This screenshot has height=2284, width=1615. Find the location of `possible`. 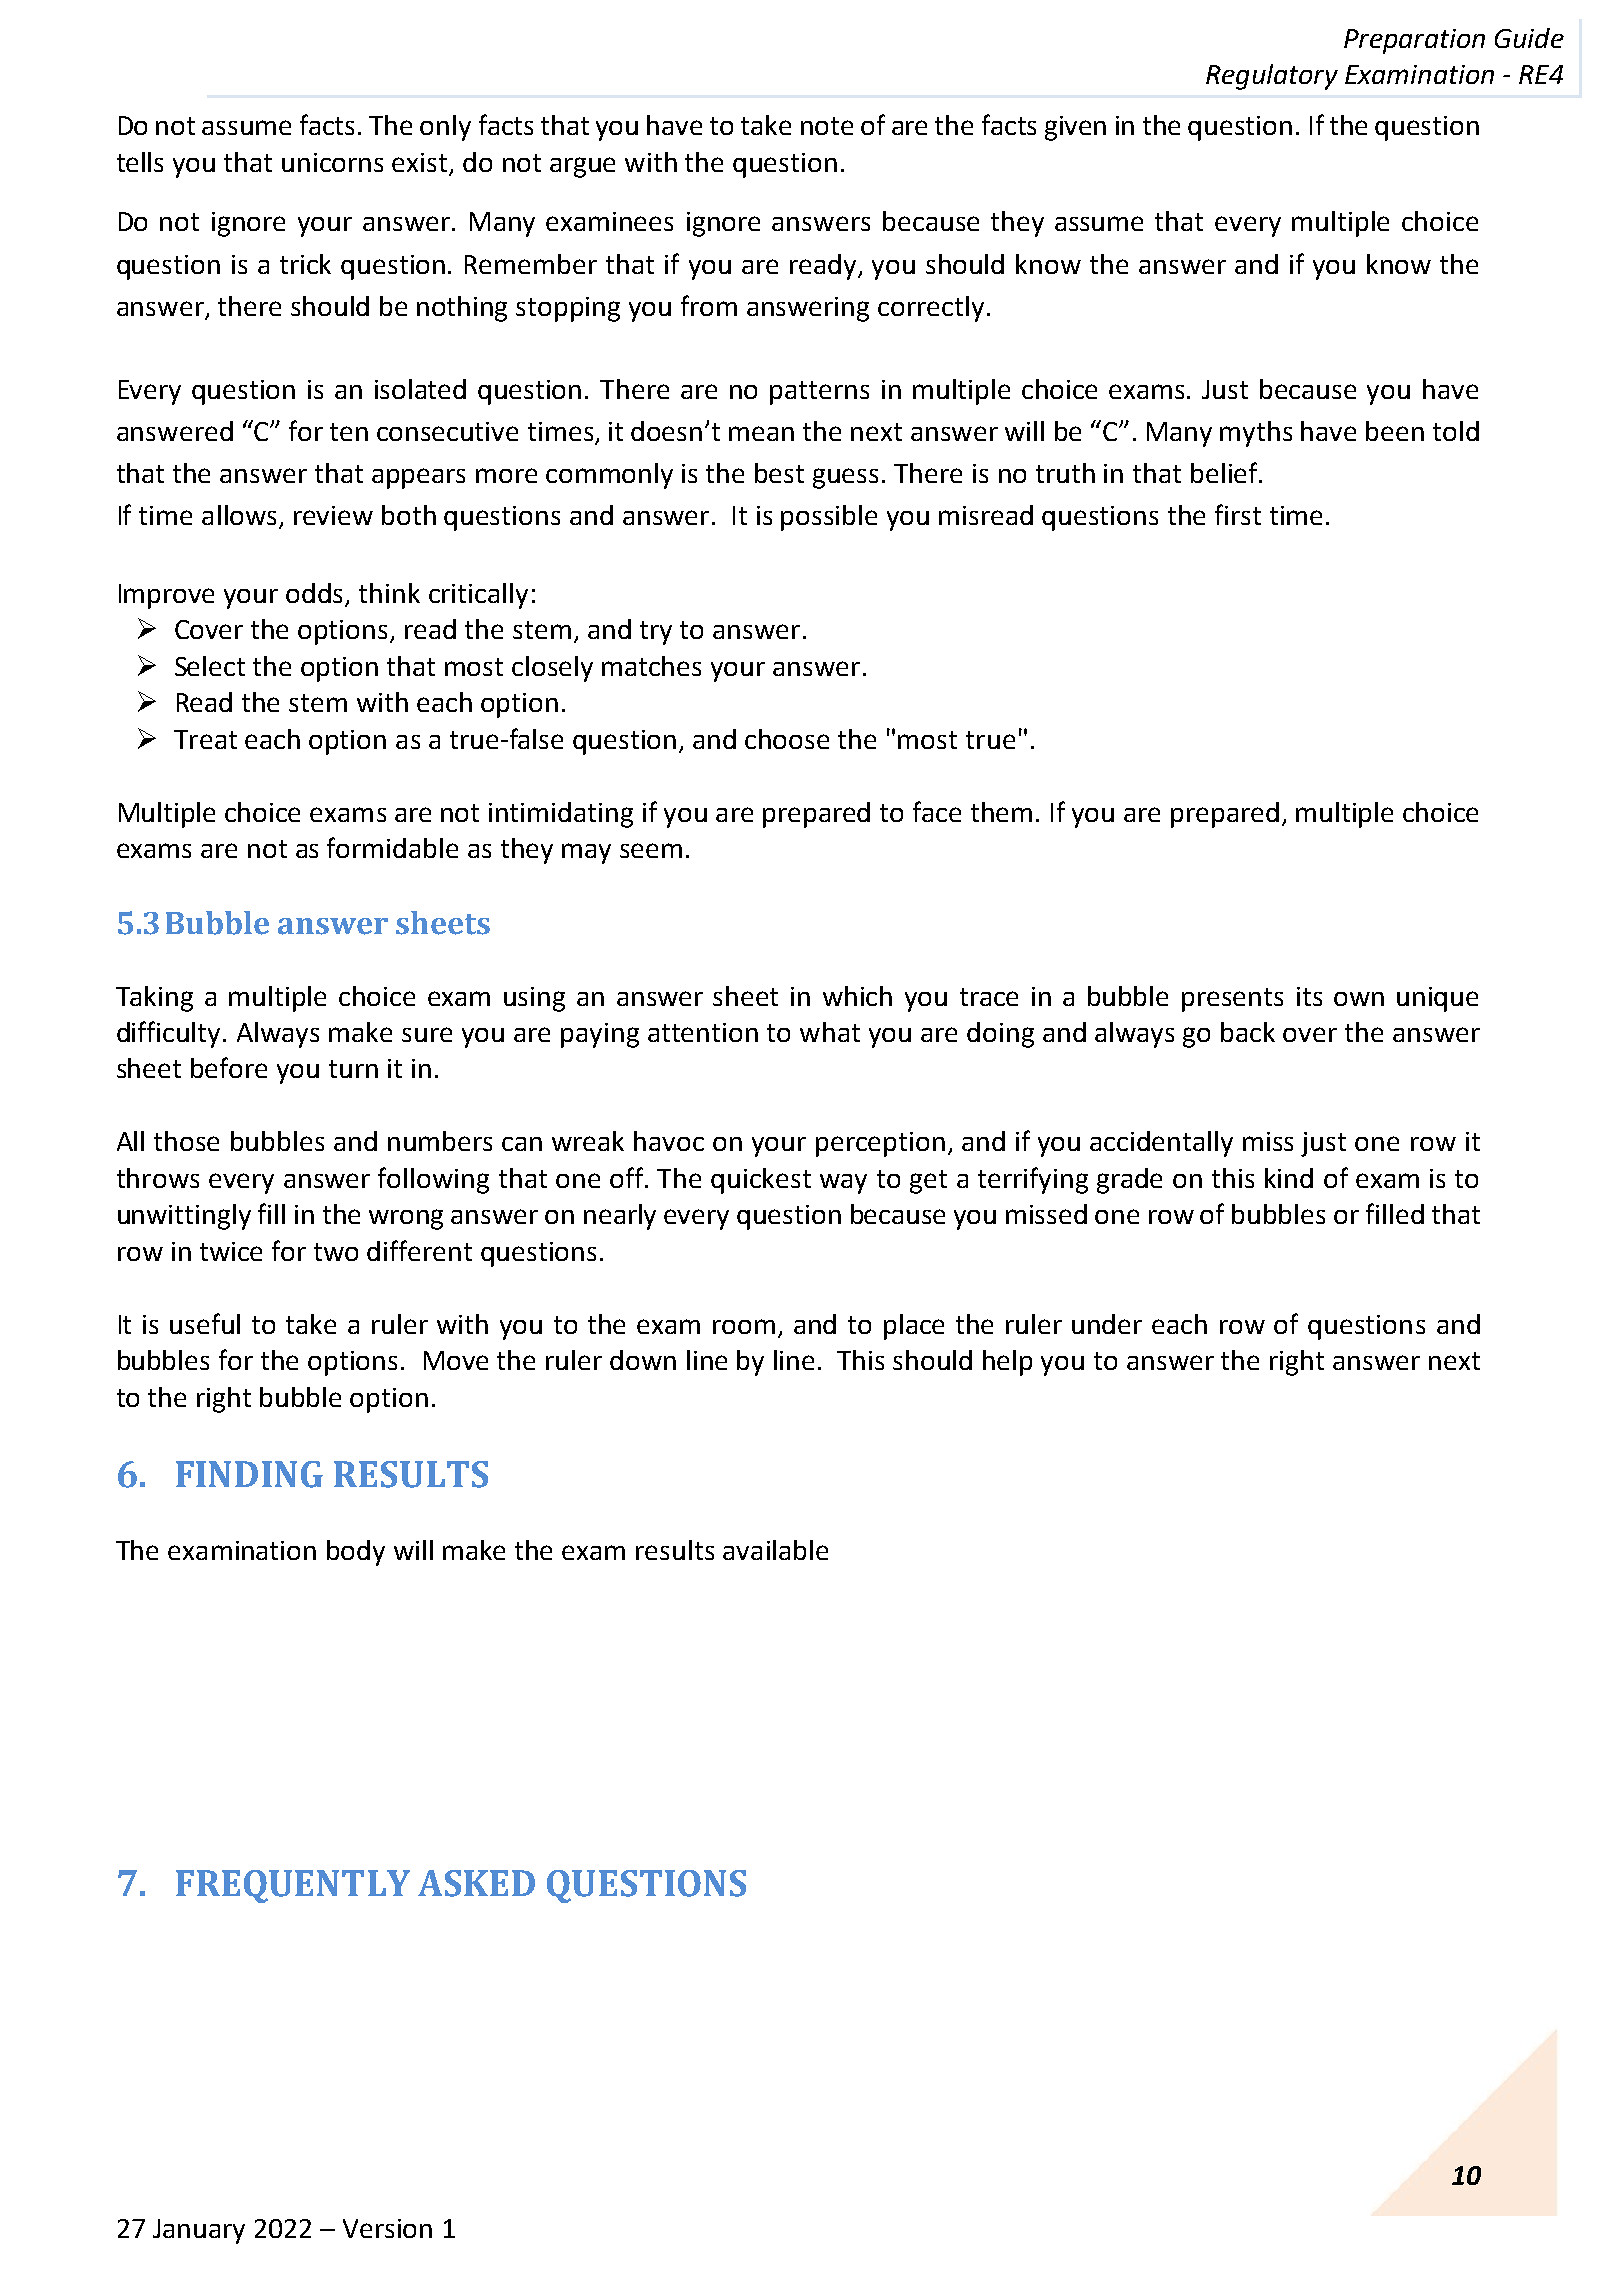

possible is located at coordinates (829, 518).
